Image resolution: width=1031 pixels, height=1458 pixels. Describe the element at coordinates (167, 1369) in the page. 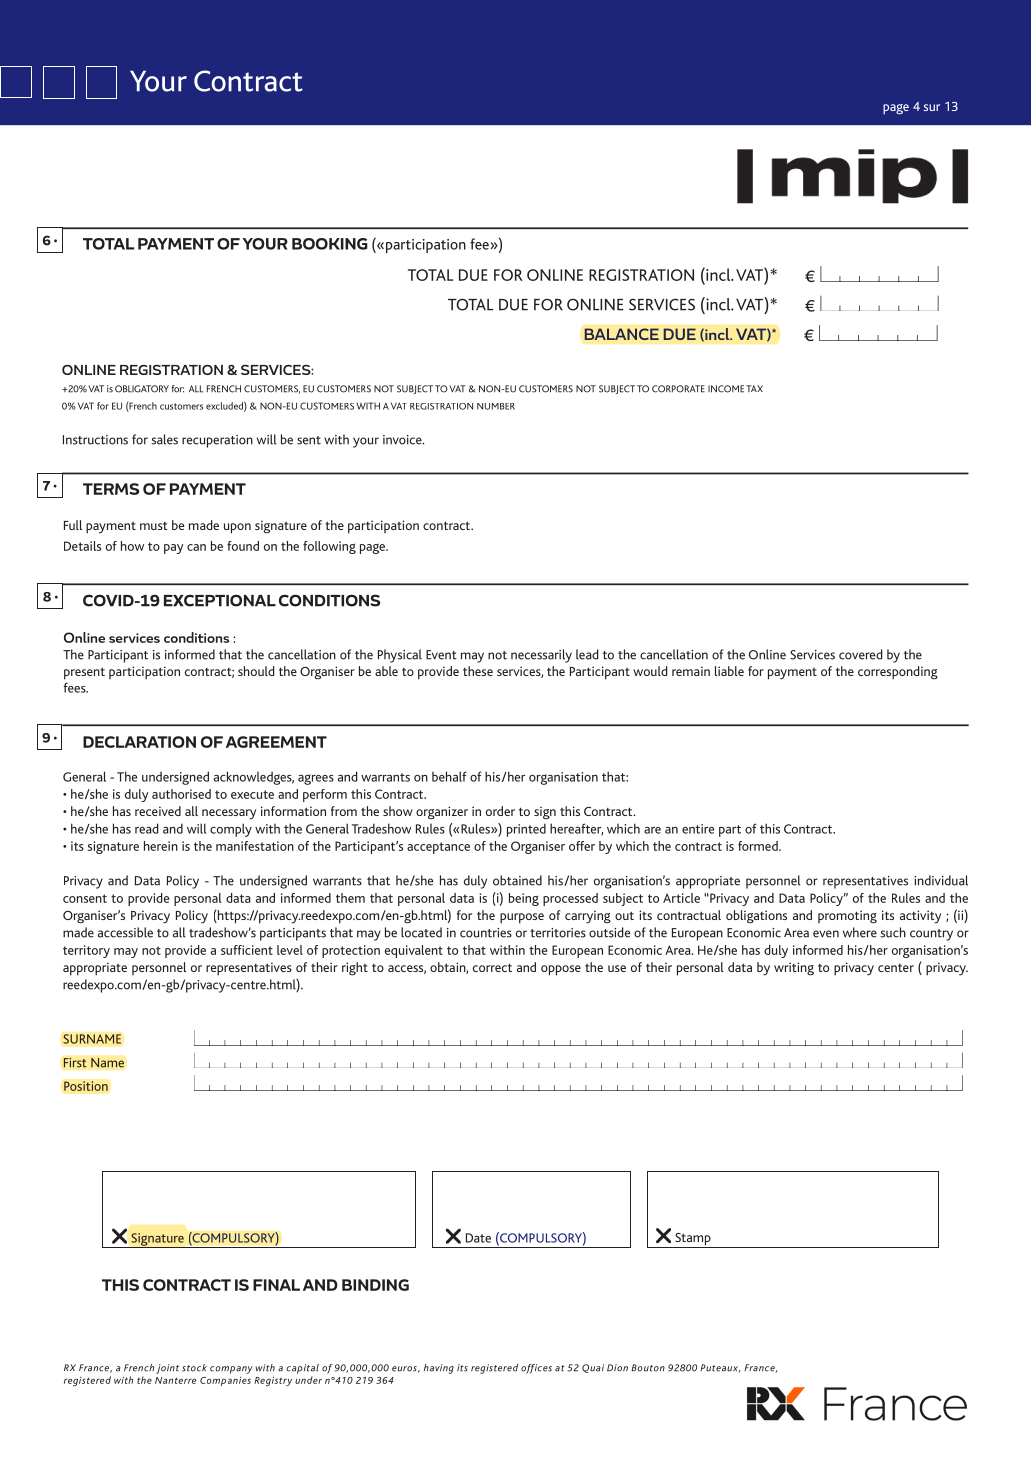

I see `joint` at that location.
